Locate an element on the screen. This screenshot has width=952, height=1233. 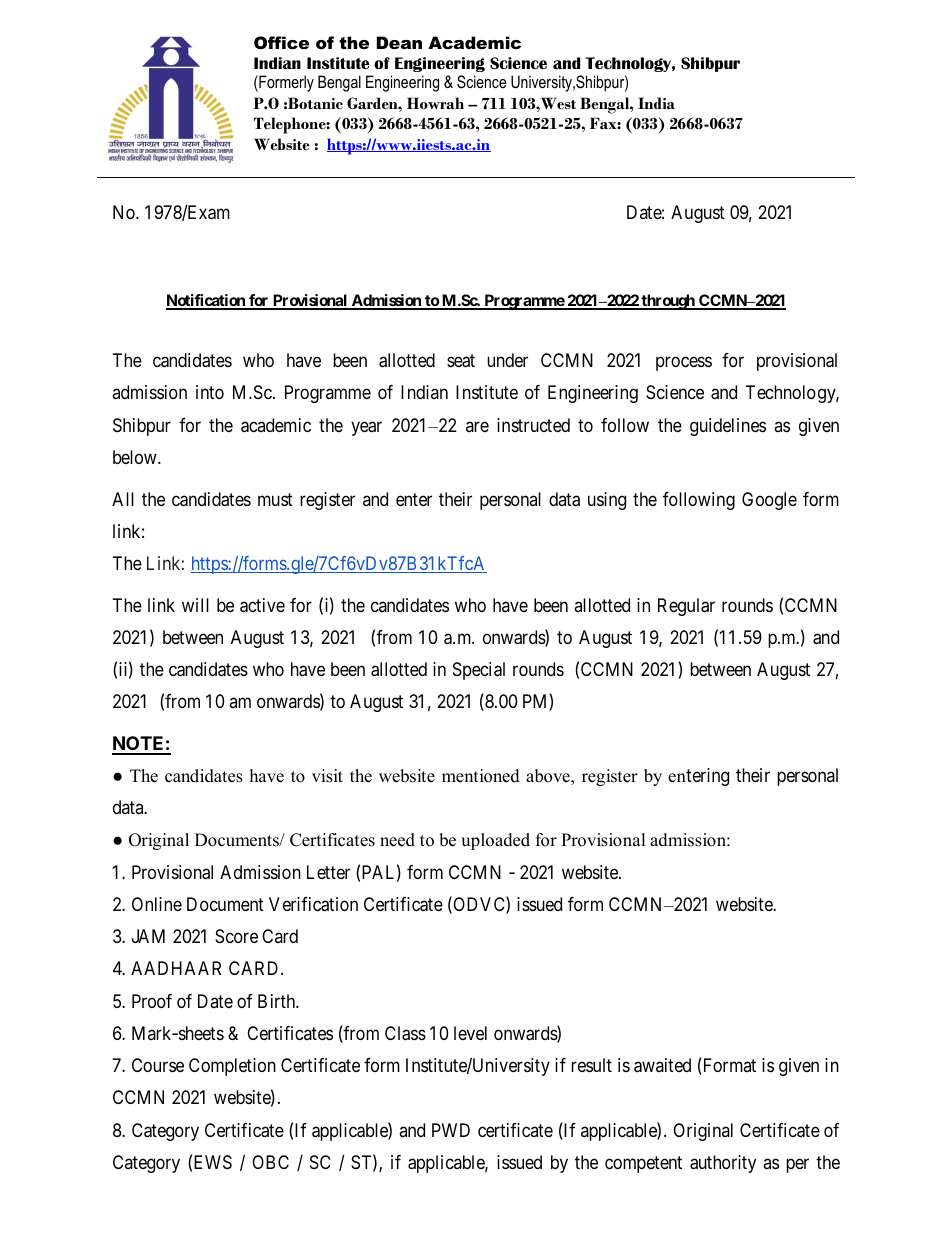
Special is located at coordinates (479, 671).
